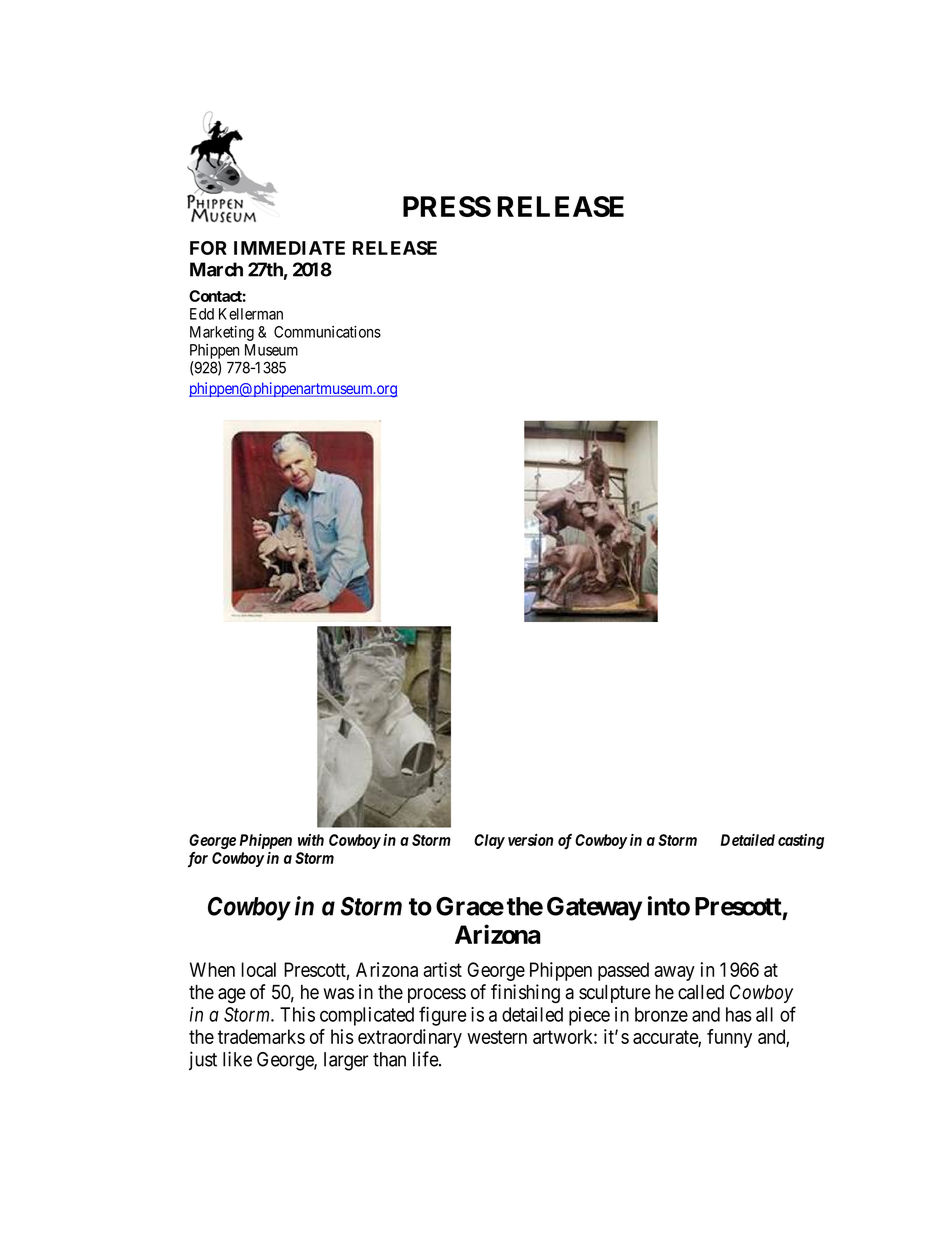  I want to click on Marketing, so click(222, 333).
